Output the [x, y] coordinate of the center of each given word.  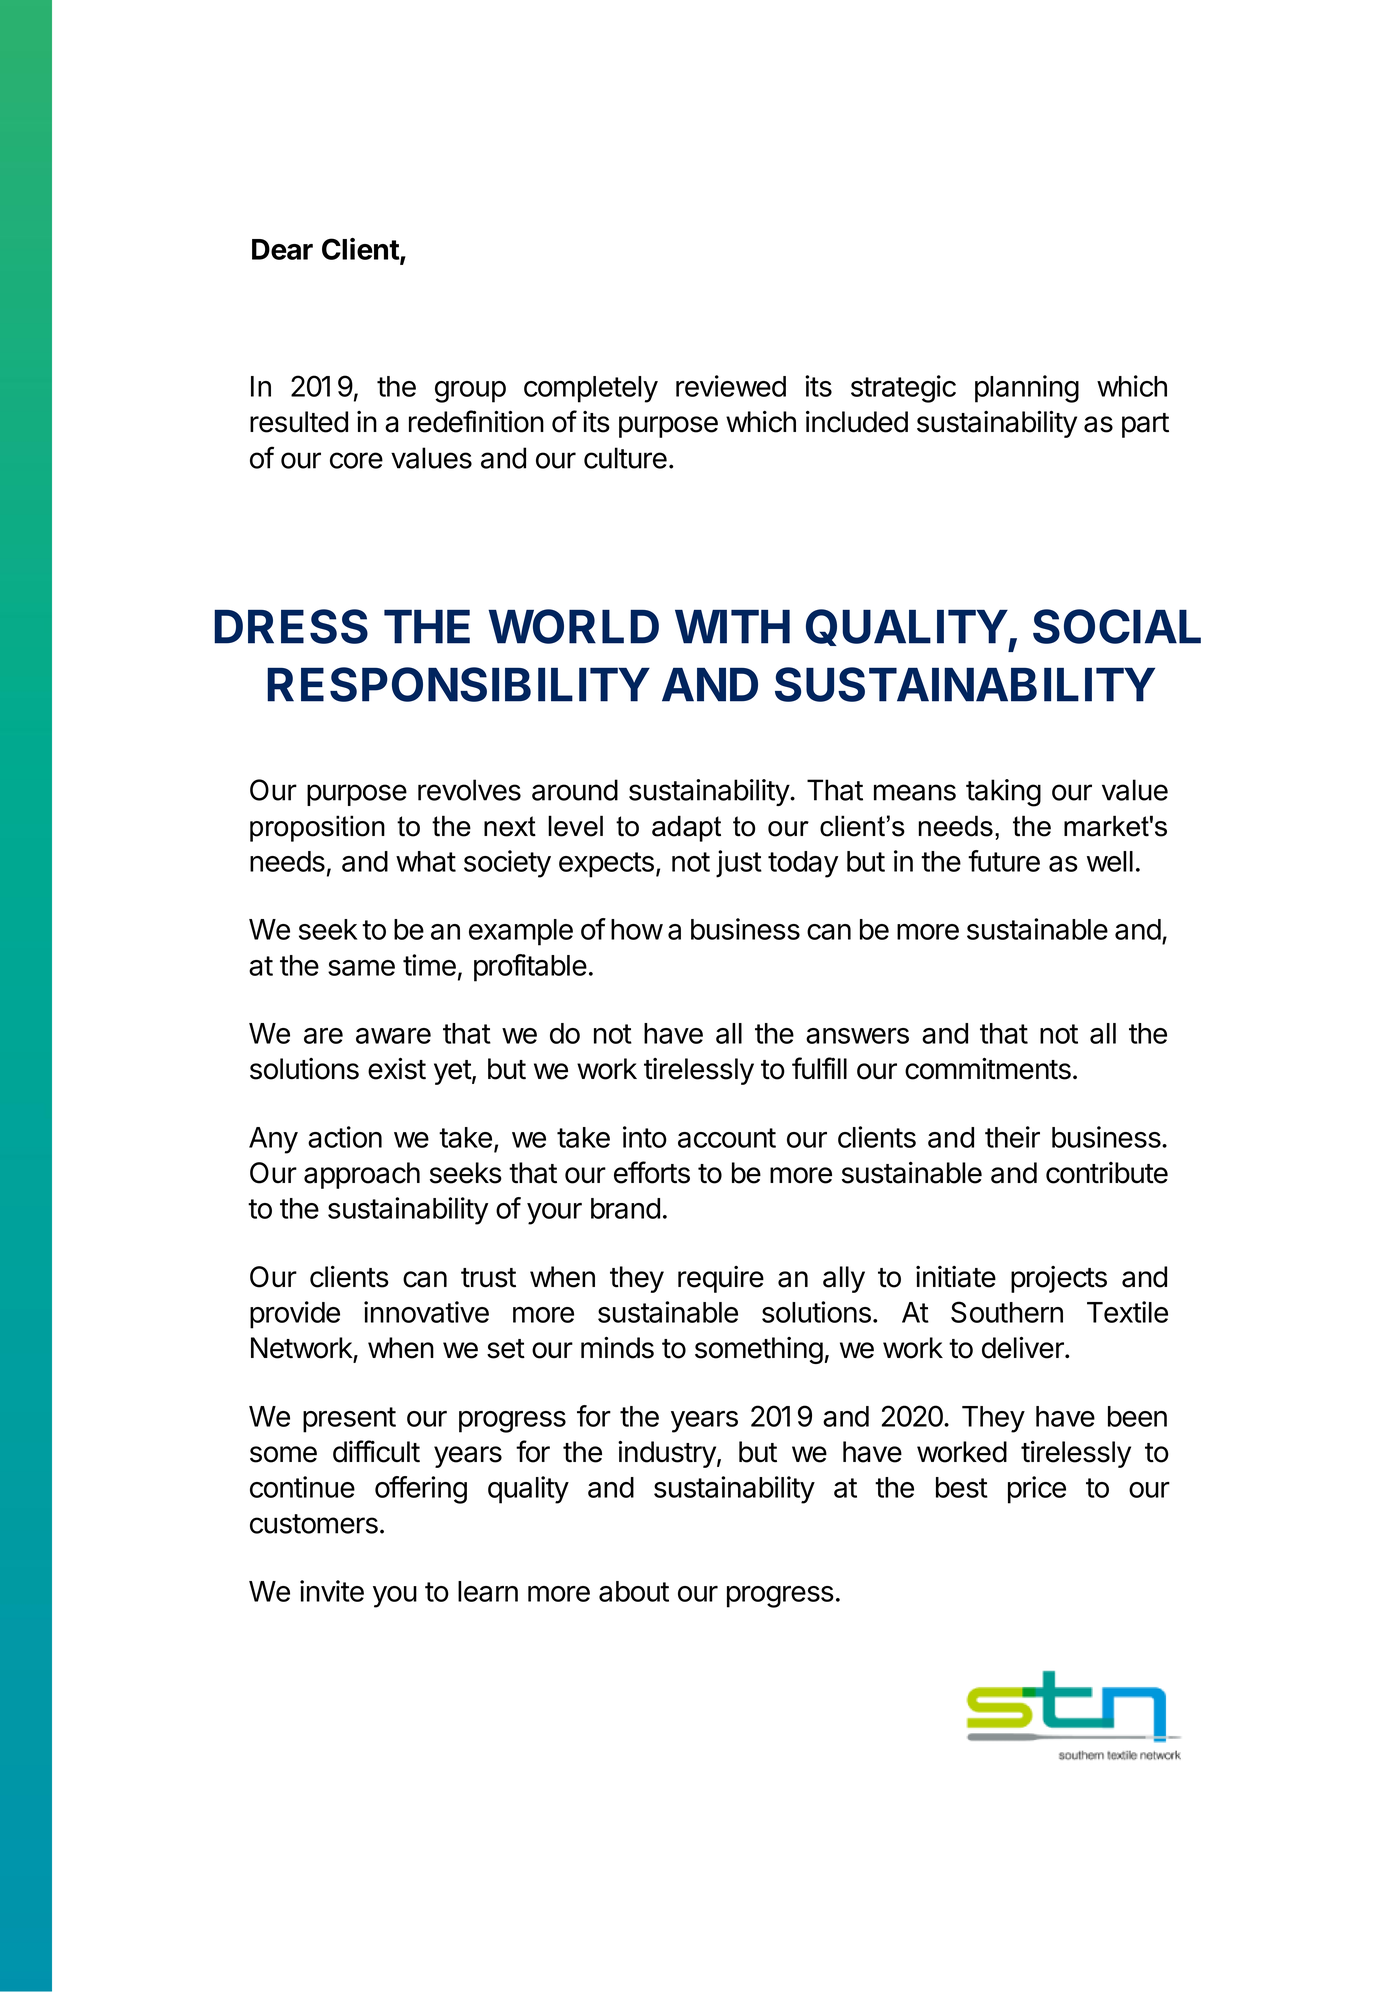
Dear [282, 249]
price [1037, 1490]
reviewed [731, 386]
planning [1027, 389]
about [634, 1591]
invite [332, 1591]
